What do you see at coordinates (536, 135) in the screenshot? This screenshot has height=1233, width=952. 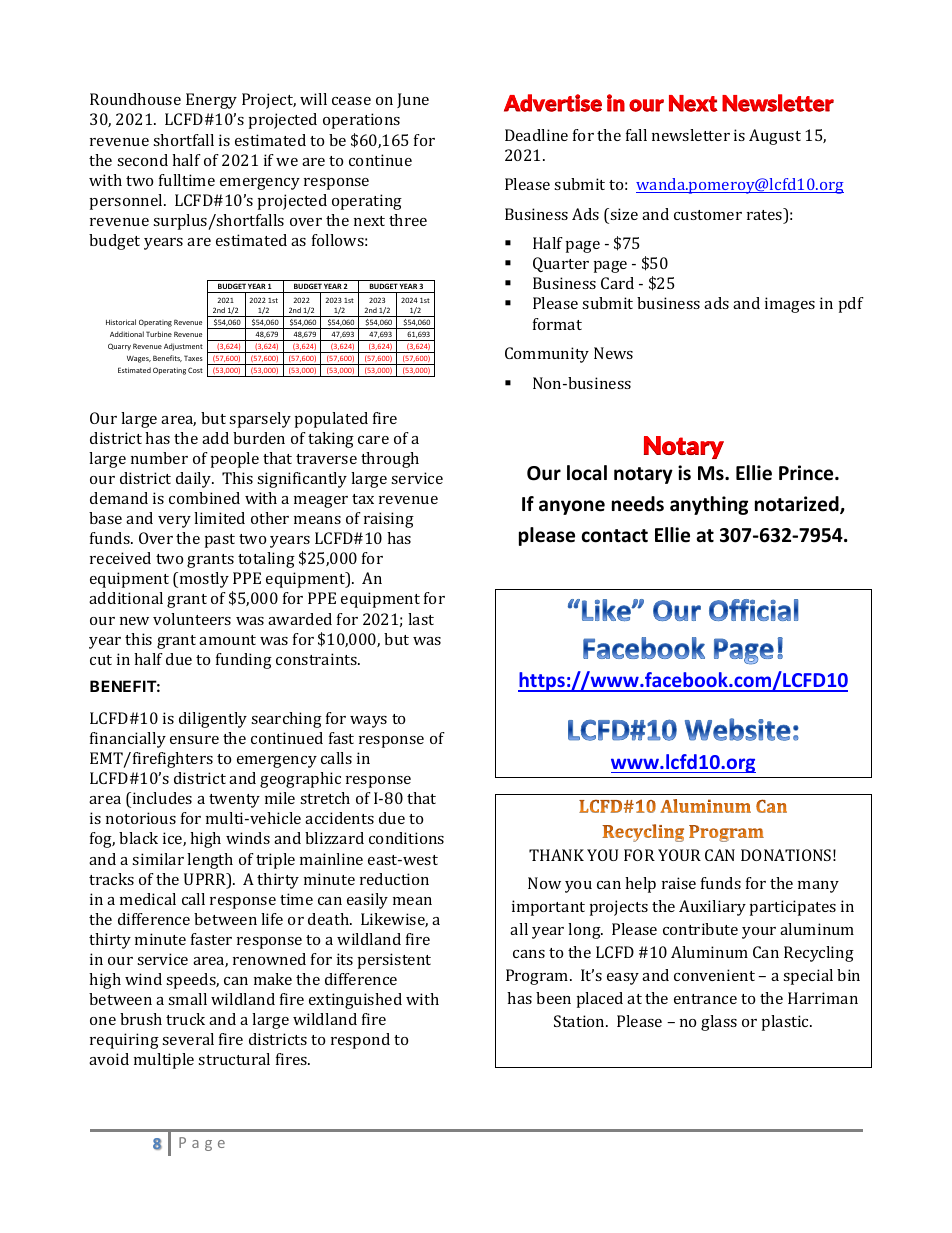 I see `Deadline` at bounding box center [536, 135].
